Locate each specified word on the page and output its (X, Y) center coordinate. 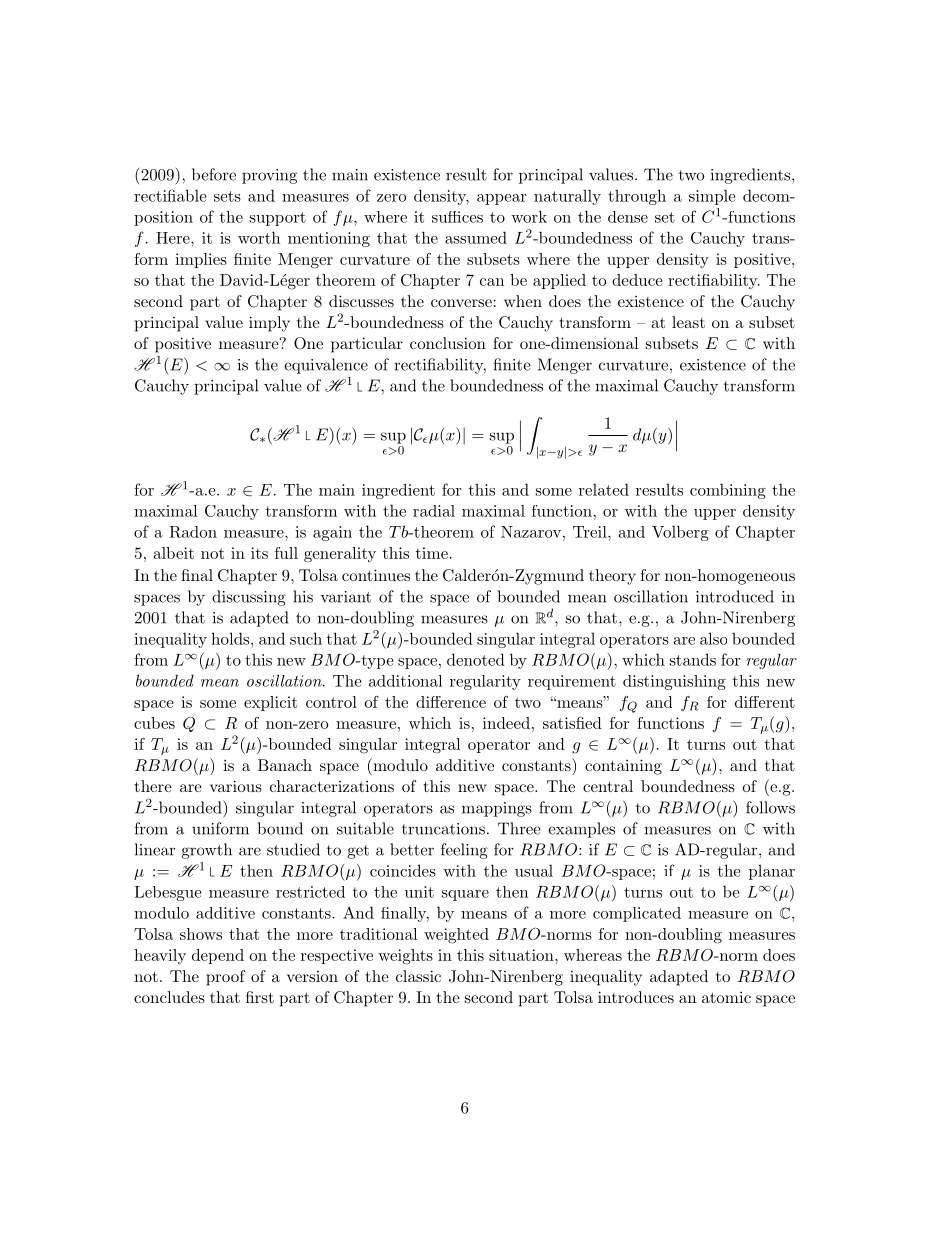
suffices (457, 217)
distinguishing (674, 682)
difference (451, 702)
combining (728, 491)
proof (225, 978)
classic (418, 976)
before (214, 174)
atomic (726, 997)
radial (434, 511)
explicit (270, 703)
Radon (193, 532)
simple (712, 197)
